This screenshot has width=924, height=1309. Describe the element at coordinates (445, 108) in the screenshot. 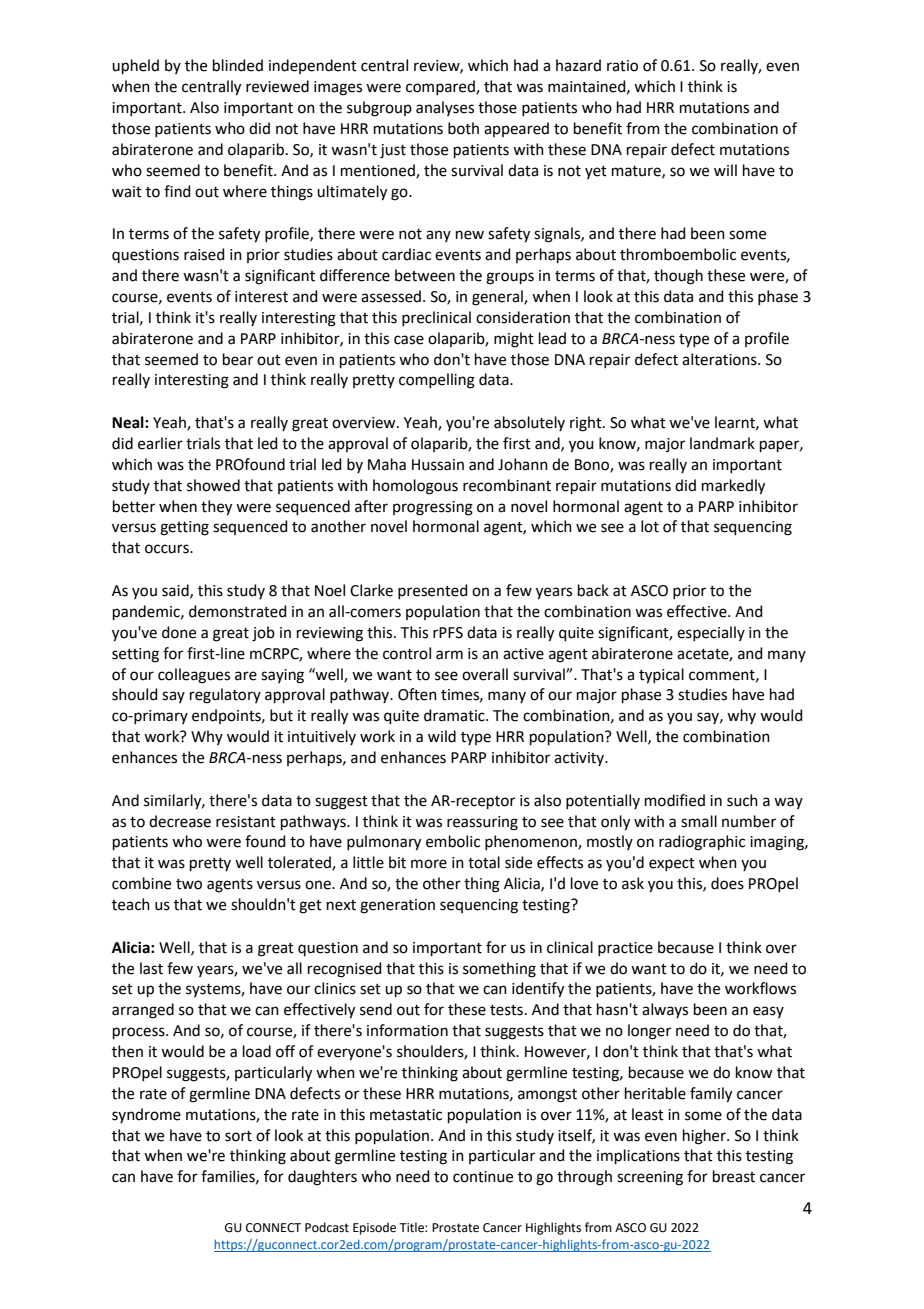

I see `analyses` at that location.
